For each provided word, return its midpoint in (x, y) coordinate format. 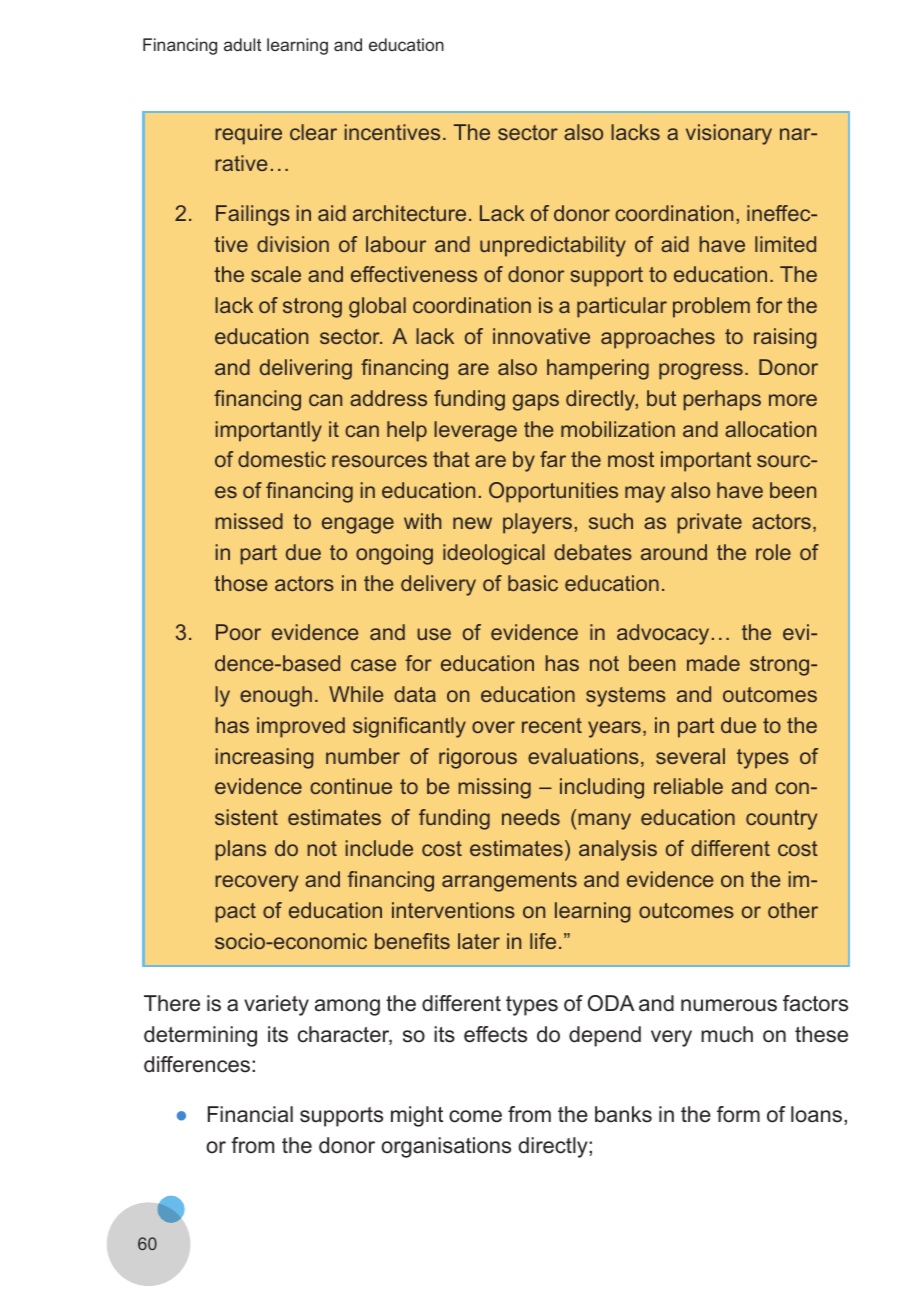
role (773, 552)
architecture (409, 213)
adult (242, 44)
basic (533, 583)
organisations (446, 1147)
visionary (729, 134)
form (738, 1114)
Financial (250, 1114)
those (240, 583)
